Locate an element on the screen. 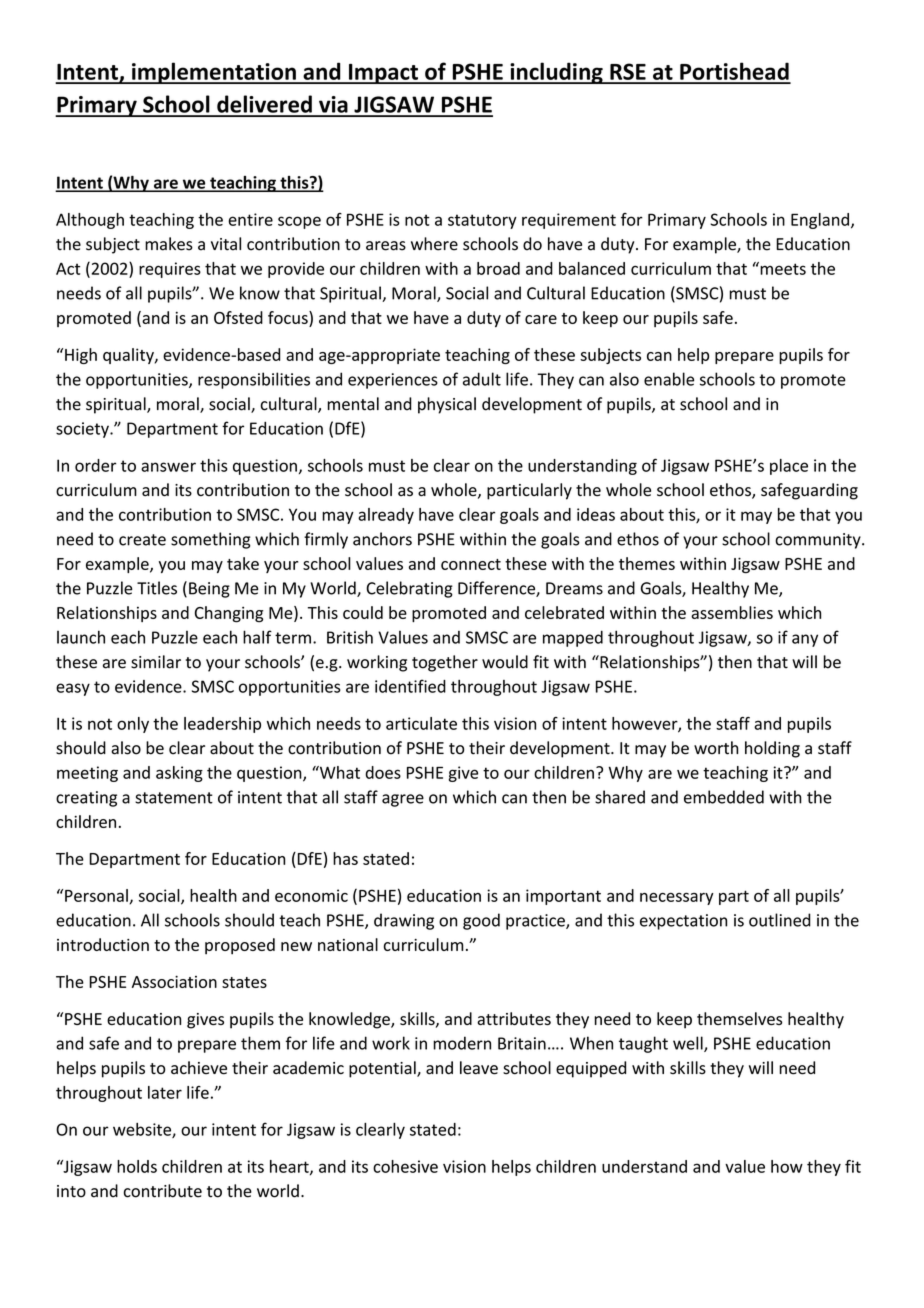 The width and height of the screenshot is (924, 1308). meets is located at coordinates (782, 268).
